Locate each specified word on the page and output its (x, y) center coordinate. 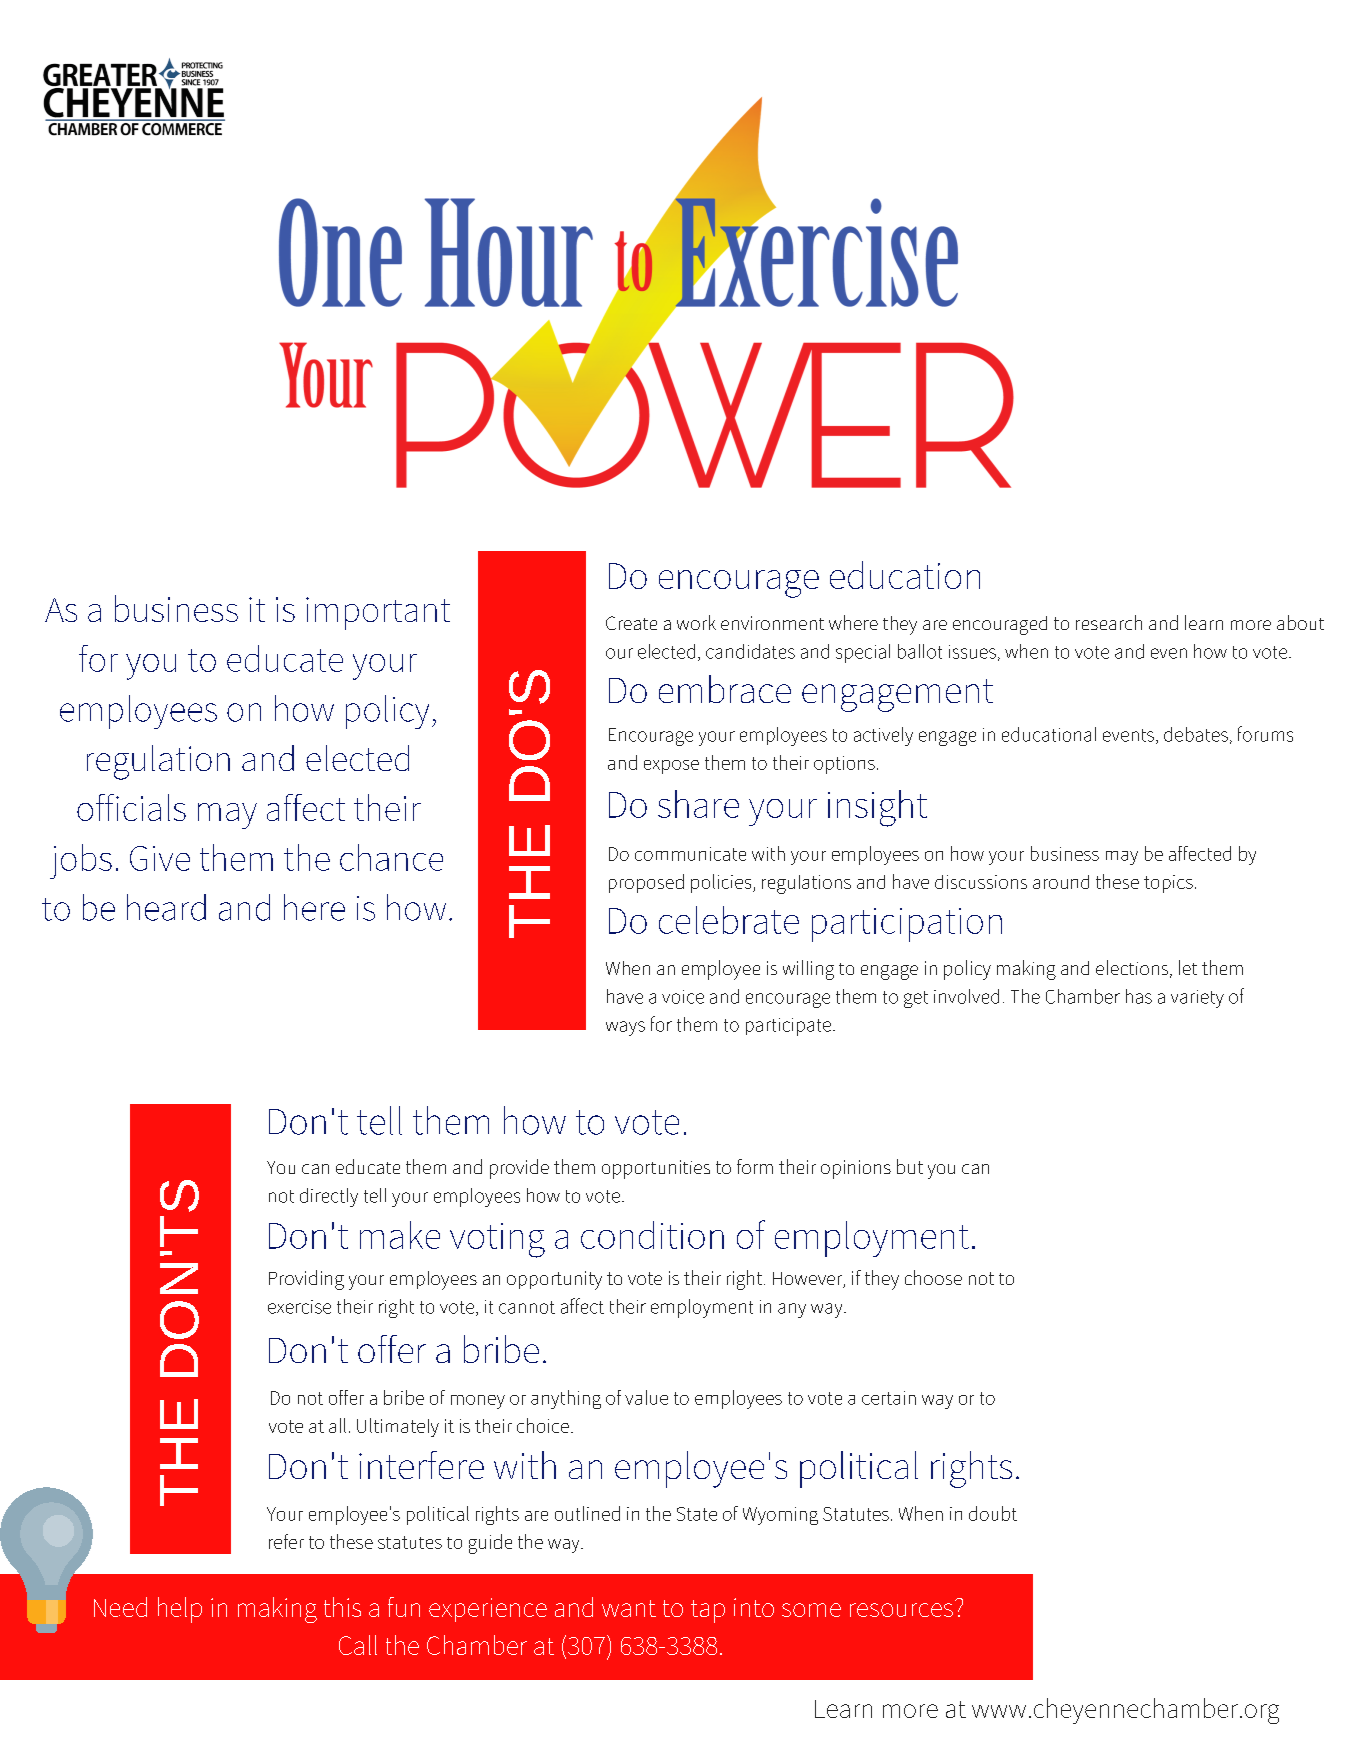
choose (933, 1277)
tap (708, 1611)
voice (683, 997)
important (378, 613)
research (1109, 622)
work (696, 622)
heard (166, 907)
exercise (299, 1307)
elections (1133, 969)
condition (652, 1235)
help (180, 1610)
